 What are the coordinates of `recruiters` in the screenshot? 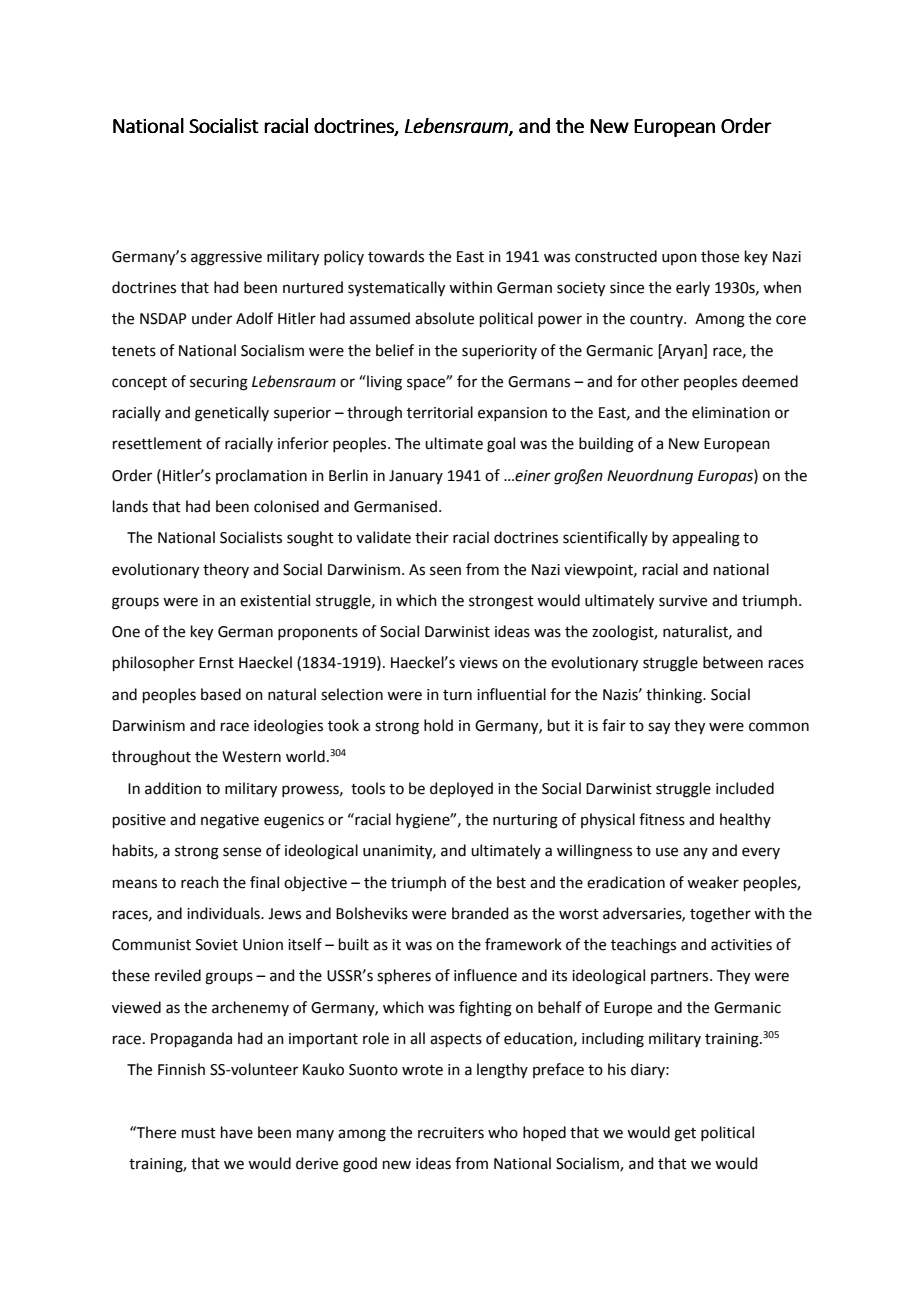 It's located at (451, 1133).
